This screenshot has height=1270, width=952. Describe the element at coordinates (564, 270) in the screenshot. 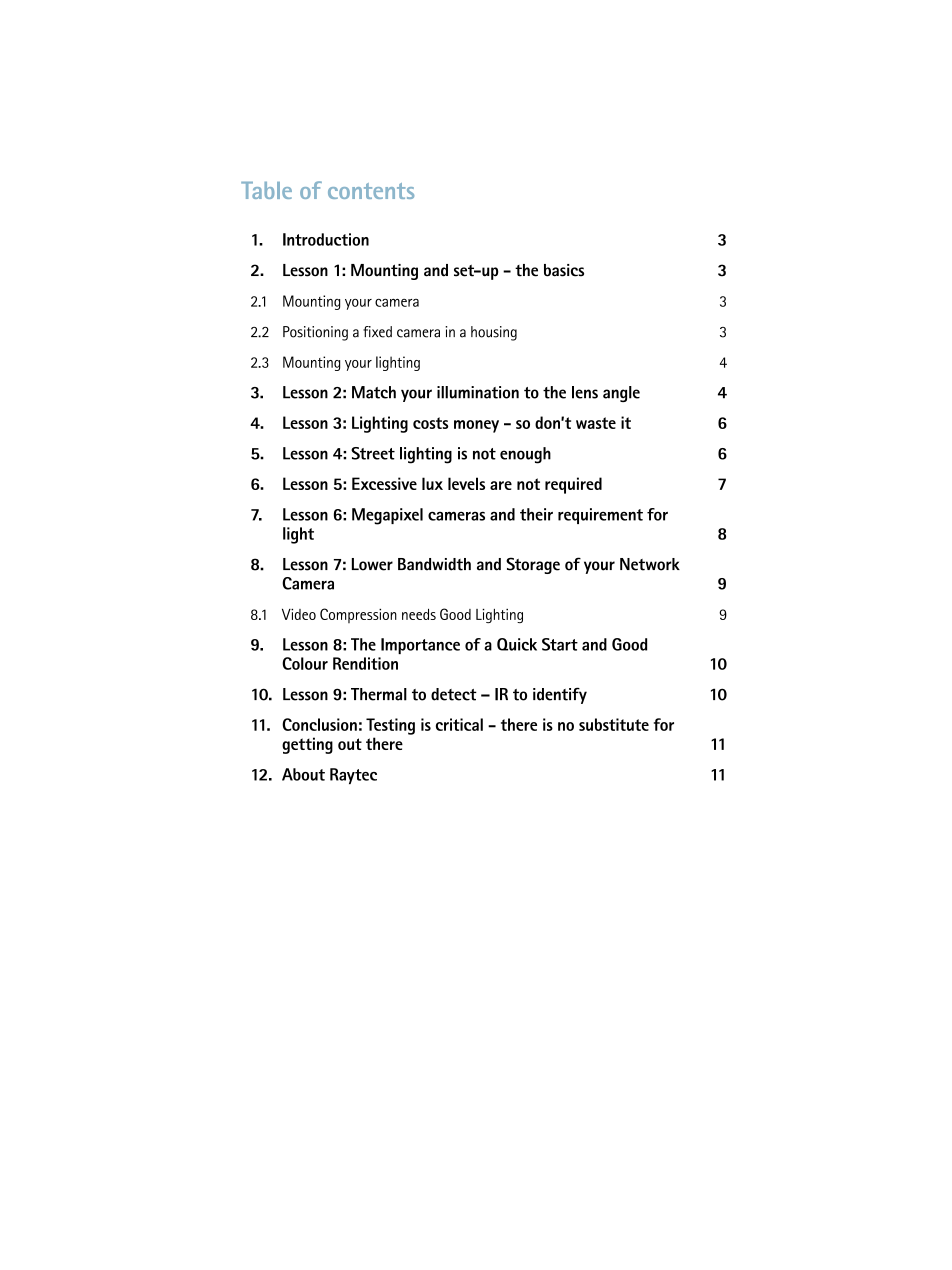

I see `basics` at that location.
